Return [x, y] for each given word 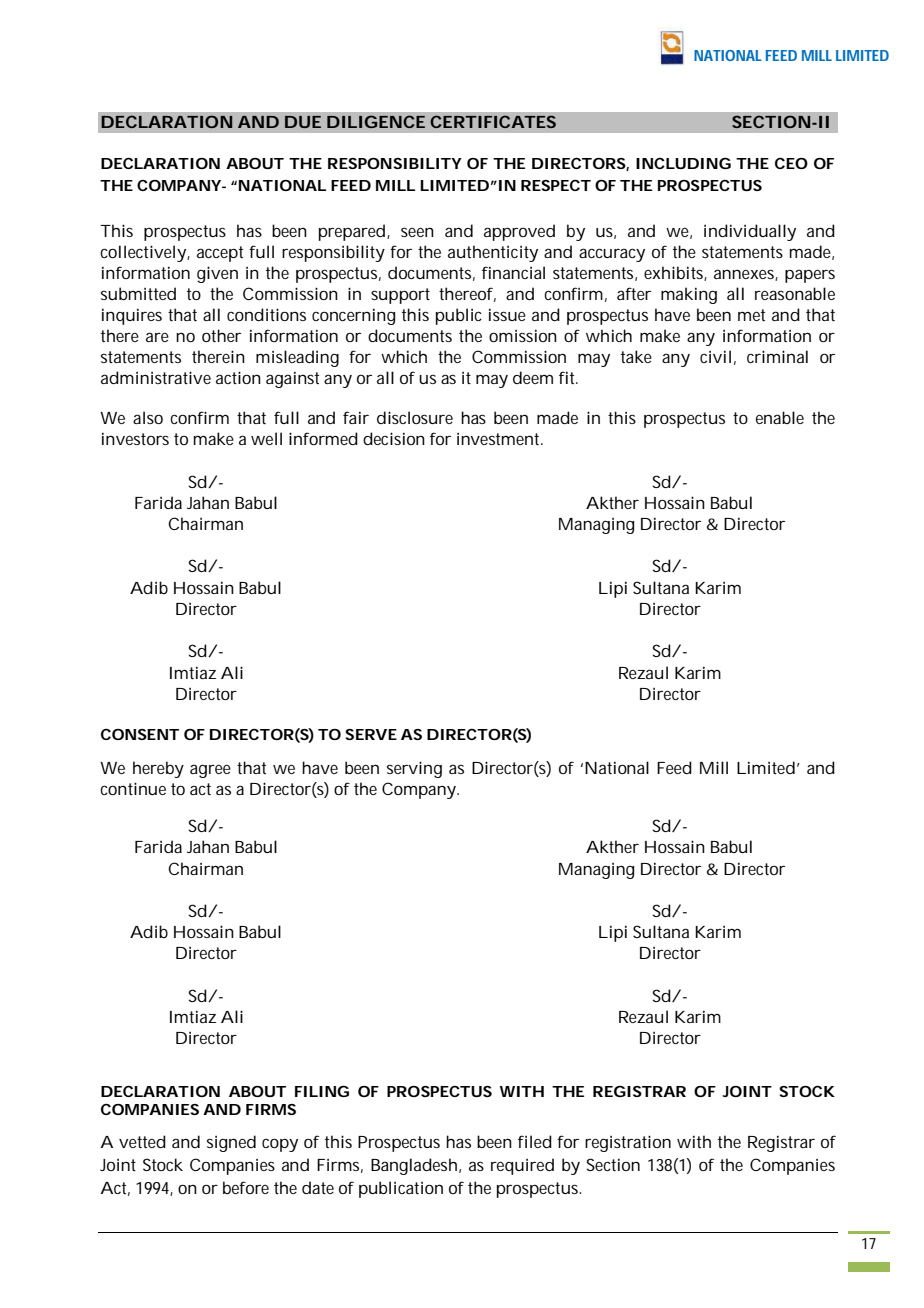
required [522, 1166]
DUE [303, 122]
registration [628, 1143]
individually [750, 232]
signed [231, 1143]
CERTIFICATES [493, 121]
